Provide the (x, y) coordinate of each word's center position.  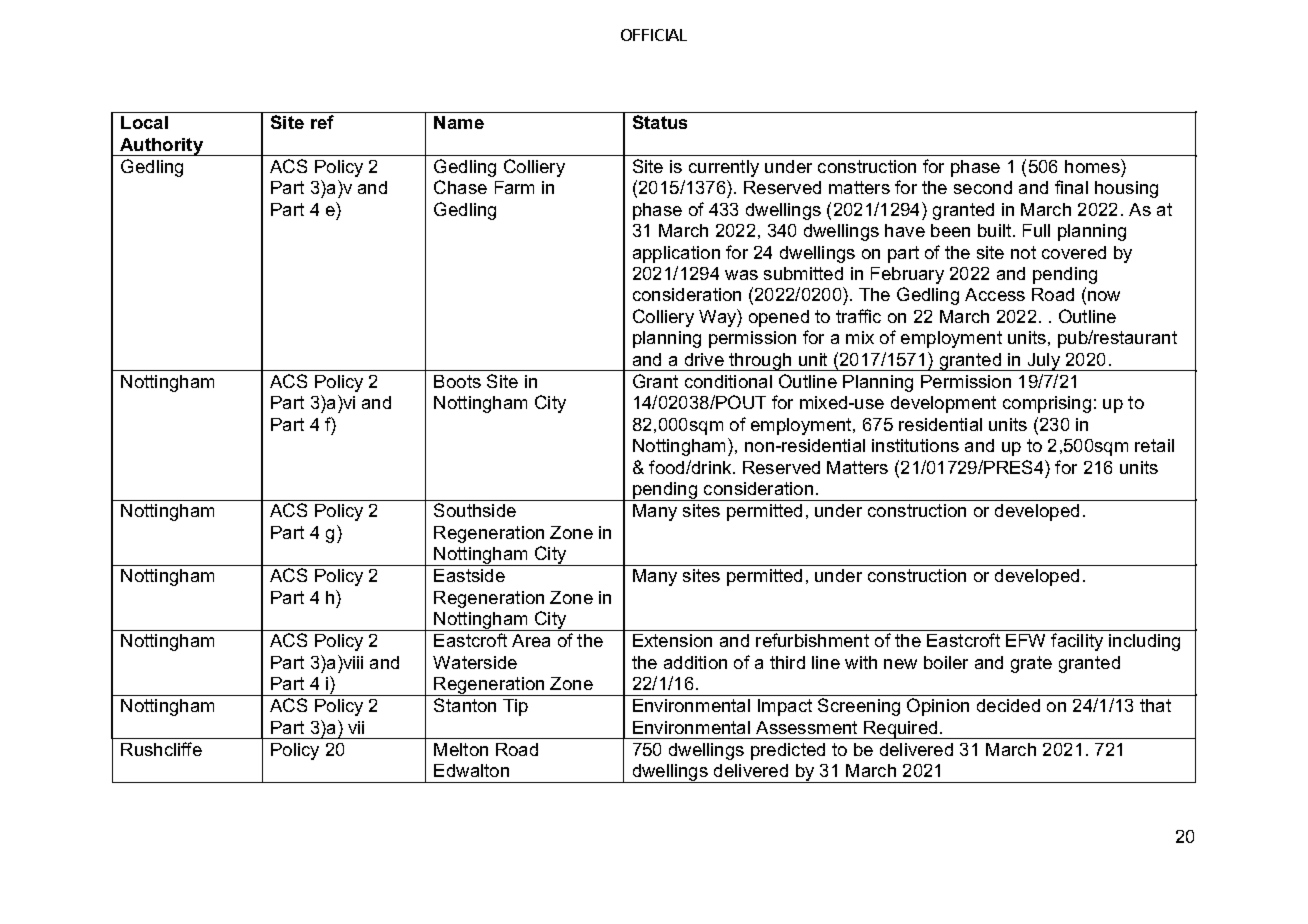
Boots (457, 381)
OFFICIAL (654, 35)
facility (1077, 642)
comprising (1047, 404)
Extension (672, 640)
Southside (475, 510)
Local (144, 122)
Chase (460, 187)
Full (1036, 230)
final (1071, 187)
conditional (728, 381)
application (676, 254)
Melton (461, 749)
